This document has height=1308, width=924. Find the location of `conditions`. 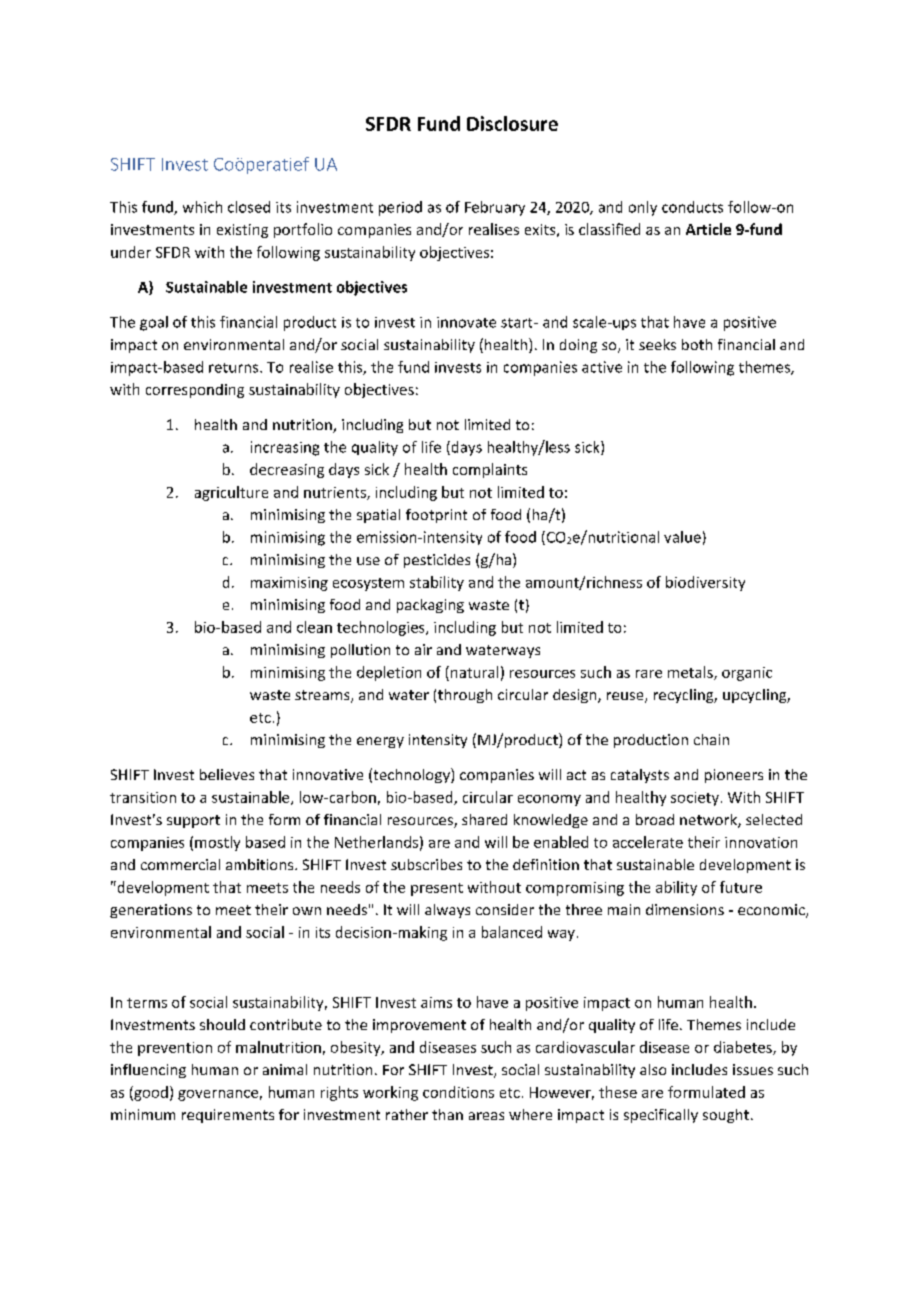

conditions is located at coordinates (458, 1092).
